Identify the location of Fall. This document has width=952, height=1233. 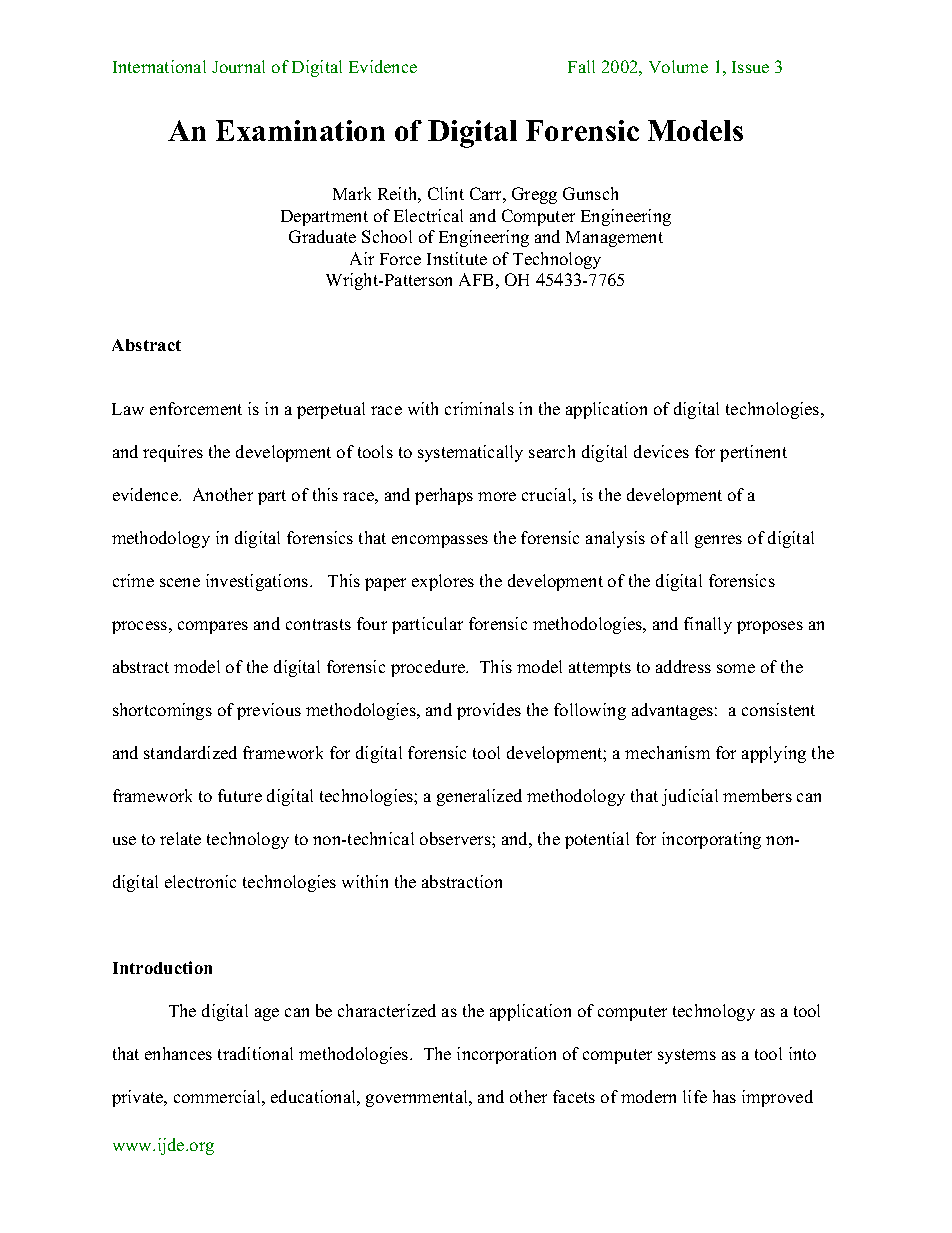
(581, 66).
